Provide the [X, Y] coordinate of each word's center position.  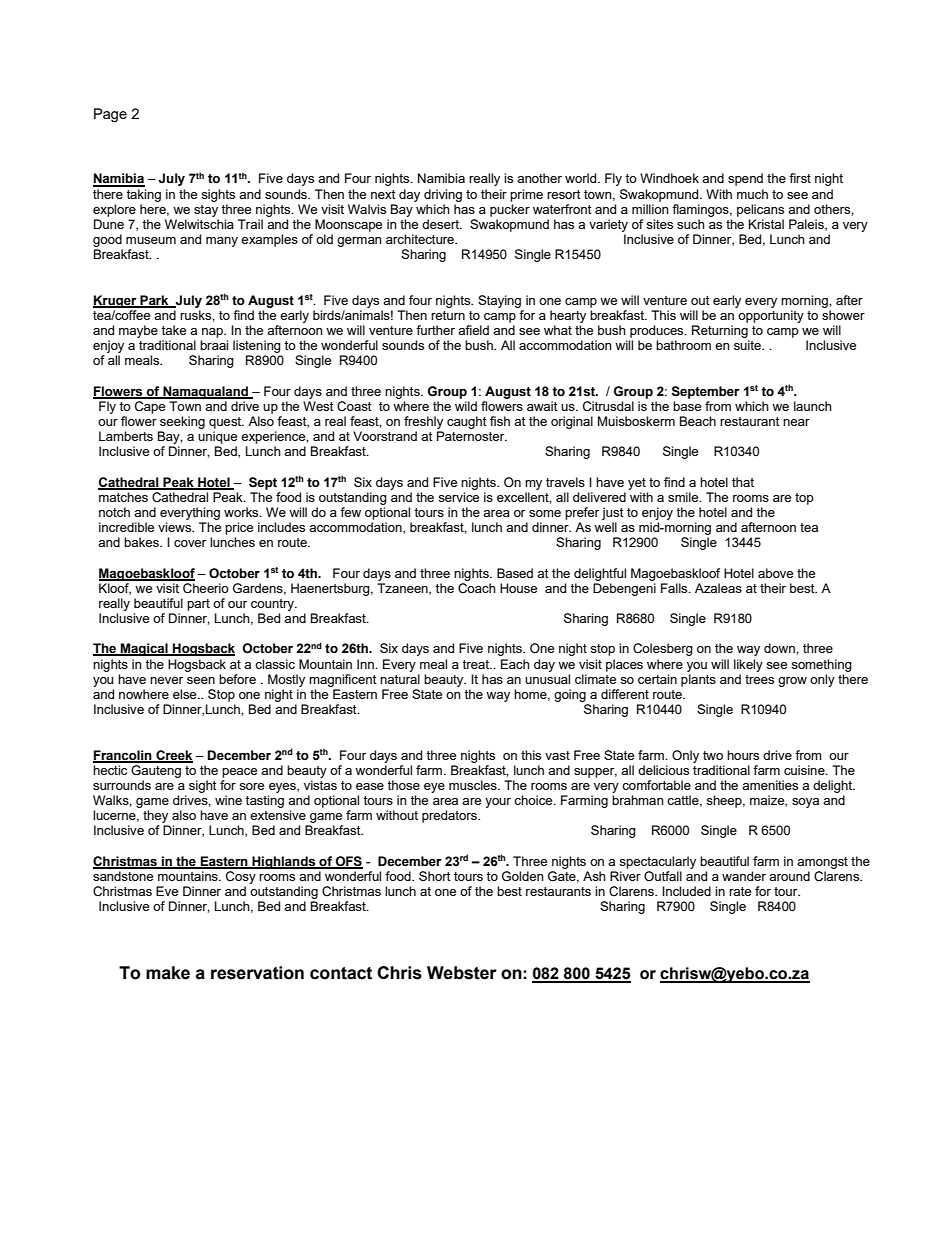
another [539, 178]
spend [745, 179]
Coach [477, 588]
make [168, 973]
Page [110, 115]
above [775, 573]
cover [190, 543]
